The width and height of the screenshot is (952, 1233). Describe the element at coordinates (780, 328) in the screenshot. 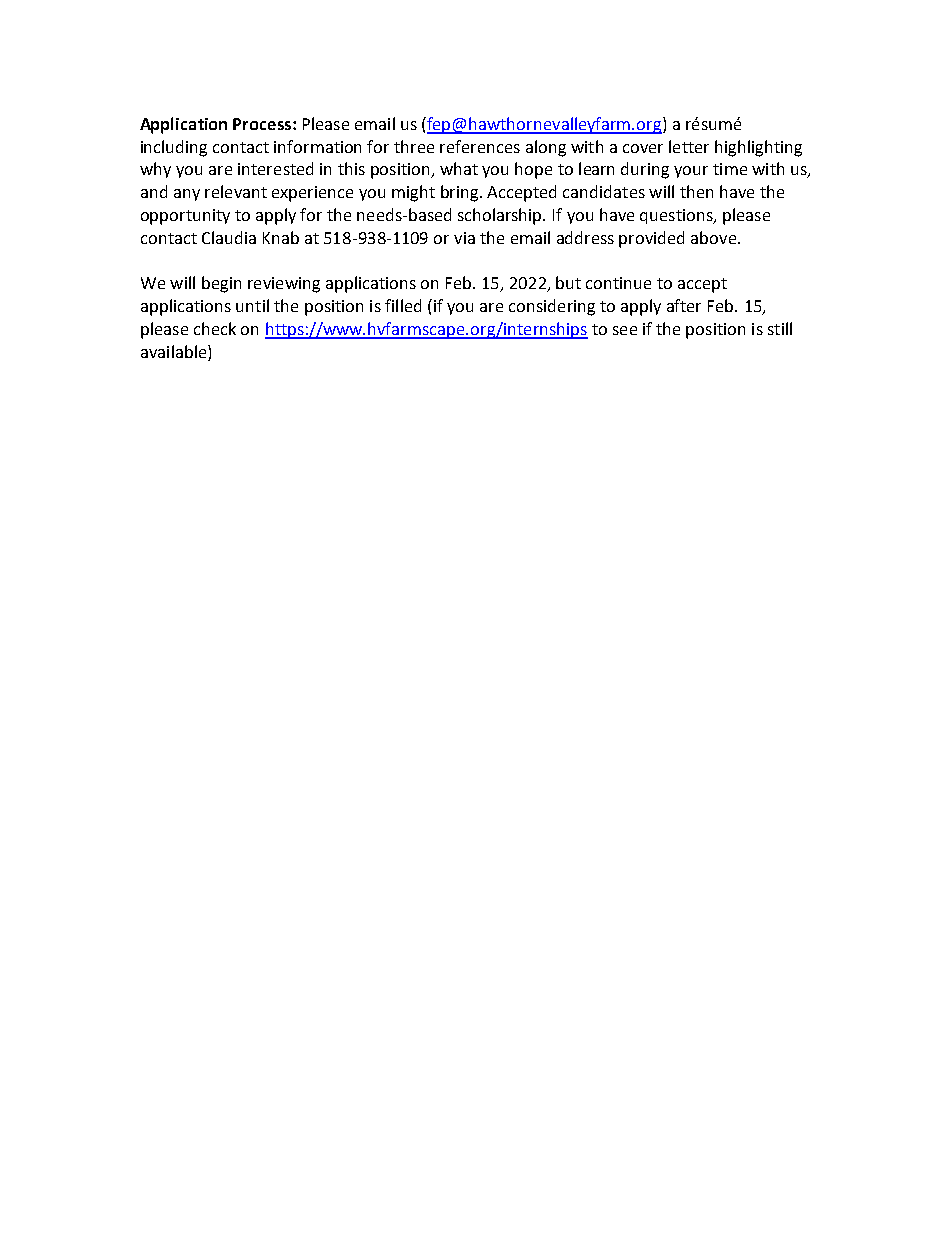

I see `still` at that location.
